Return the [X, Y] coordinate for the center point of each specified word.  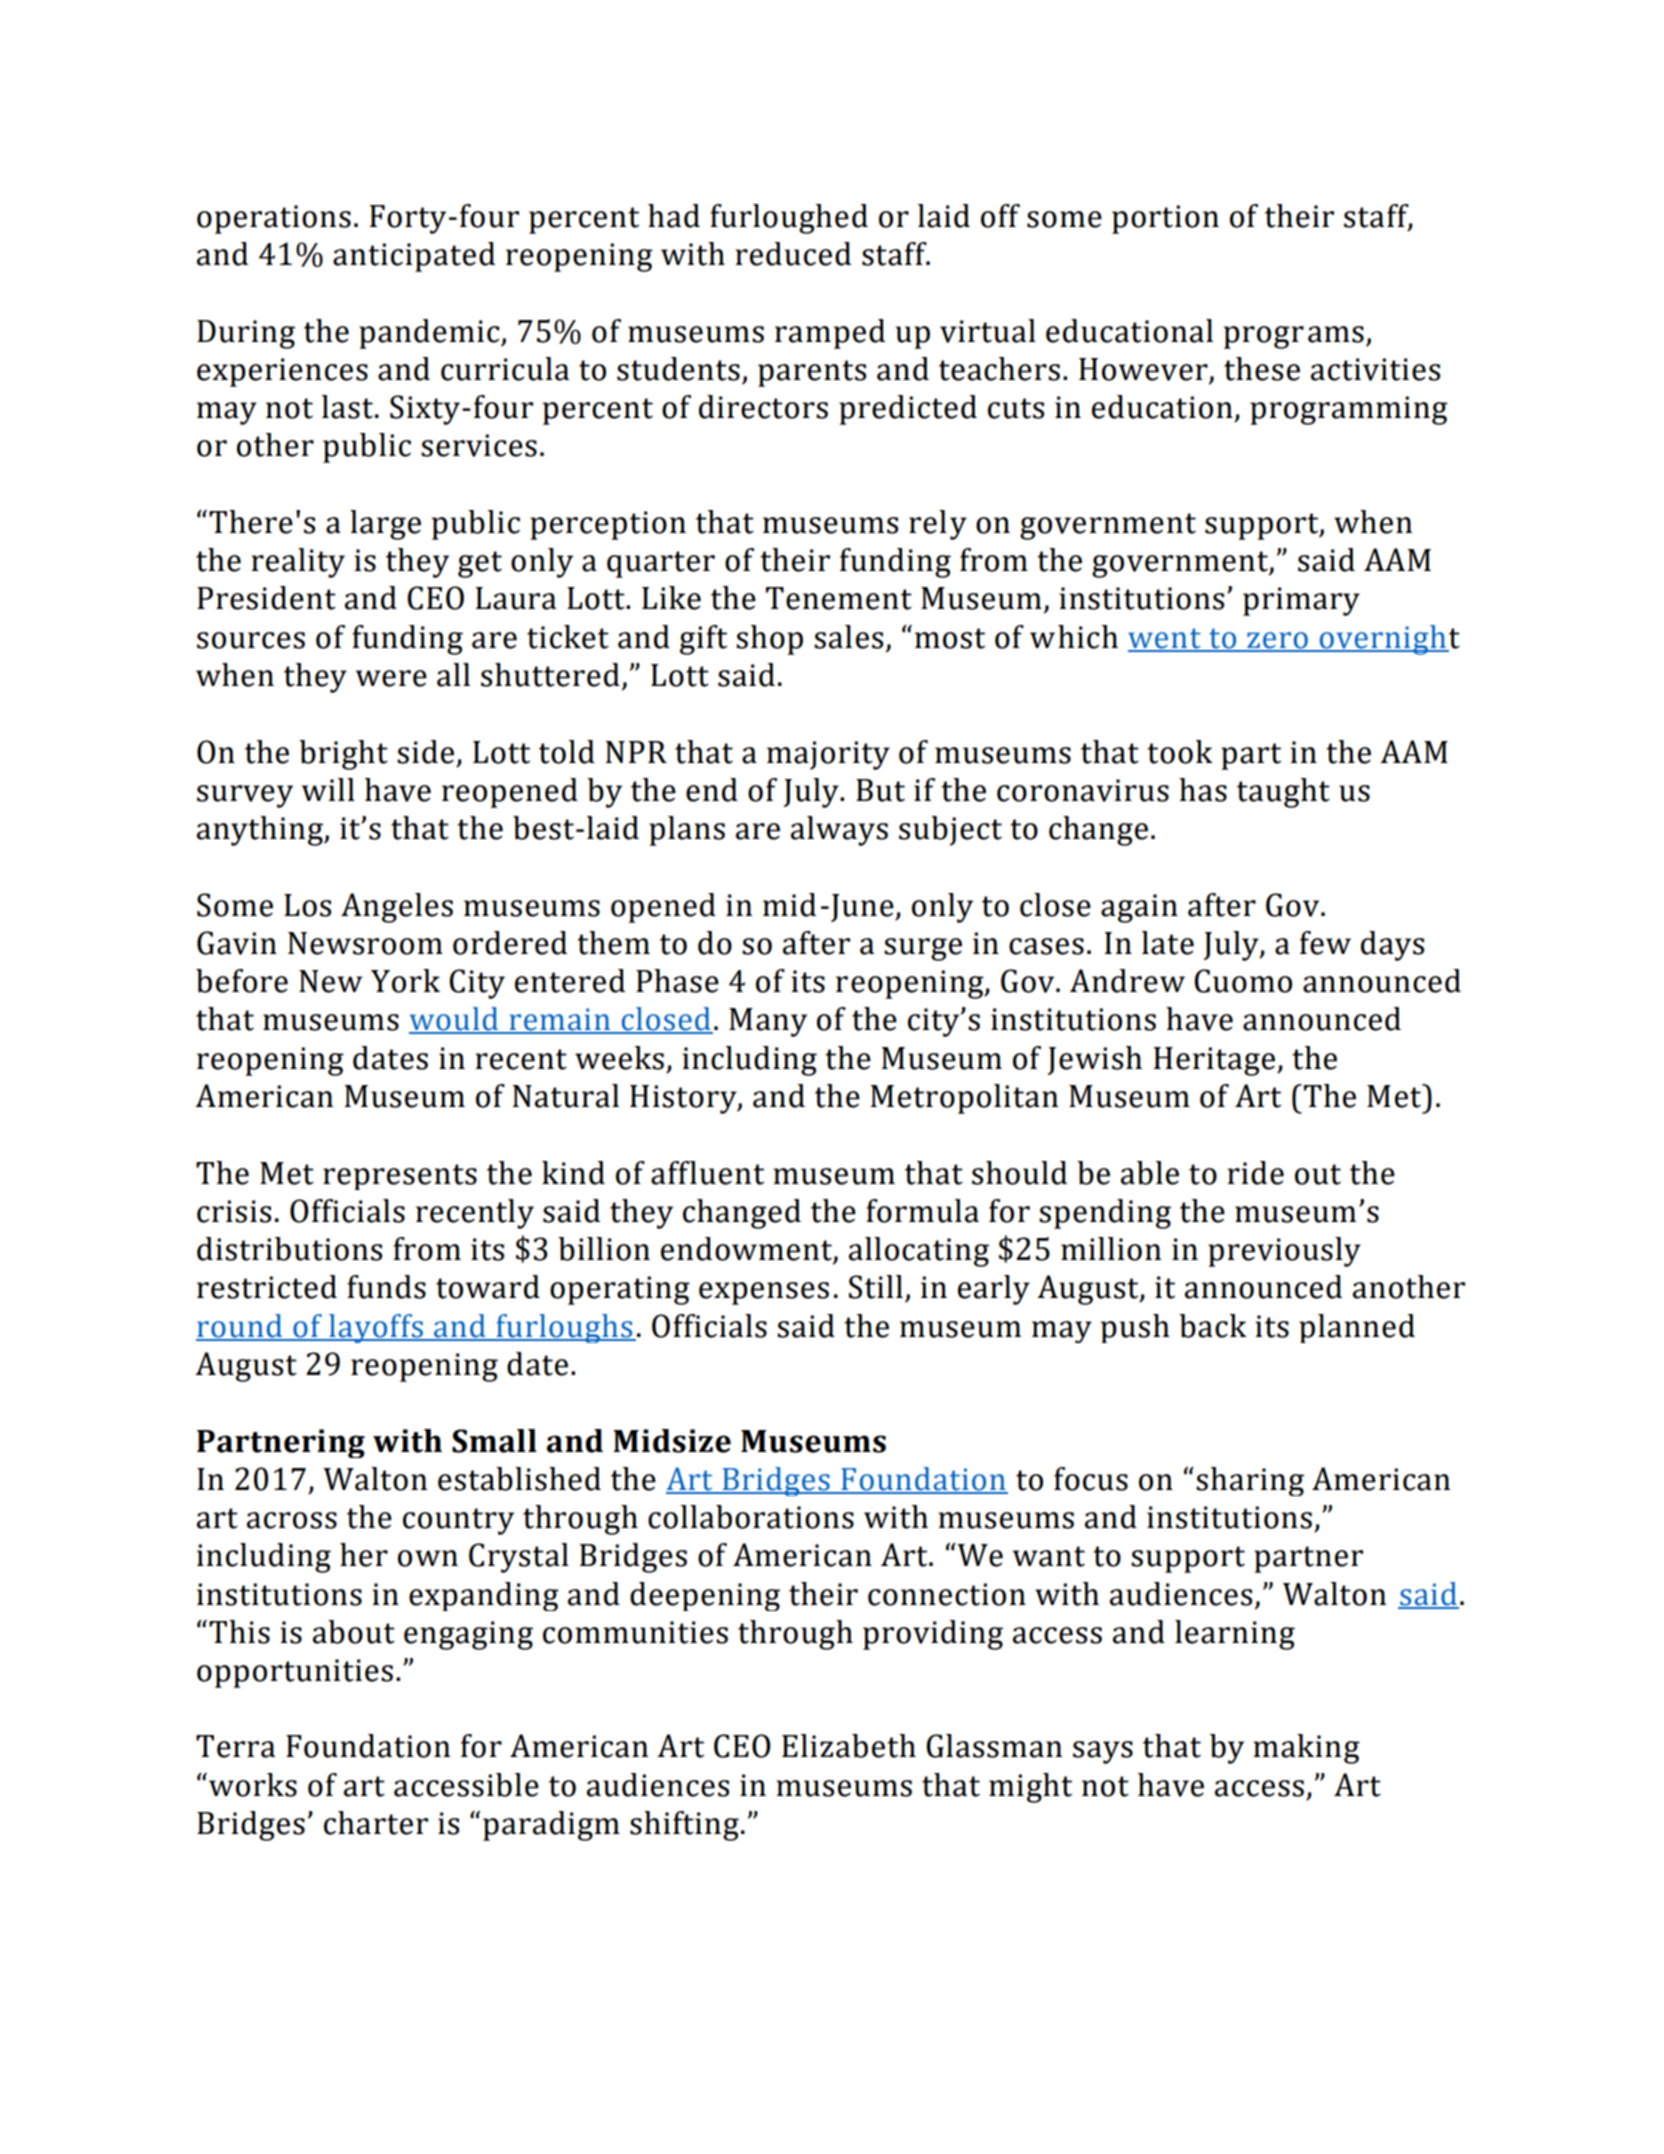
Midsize [672, 1441]
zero [1277, 641]
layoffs [376, 1328]
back [1213, 1326]
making [1306, 1749]
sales [848, 637]
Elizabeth [849, 1746]
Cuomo [1243, 981]
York [405, 981]
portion [1165, 219]
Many [768, 1022]
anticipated [414, 257]
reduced [793, 254]
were [391, 678]
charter [376, 1823]
